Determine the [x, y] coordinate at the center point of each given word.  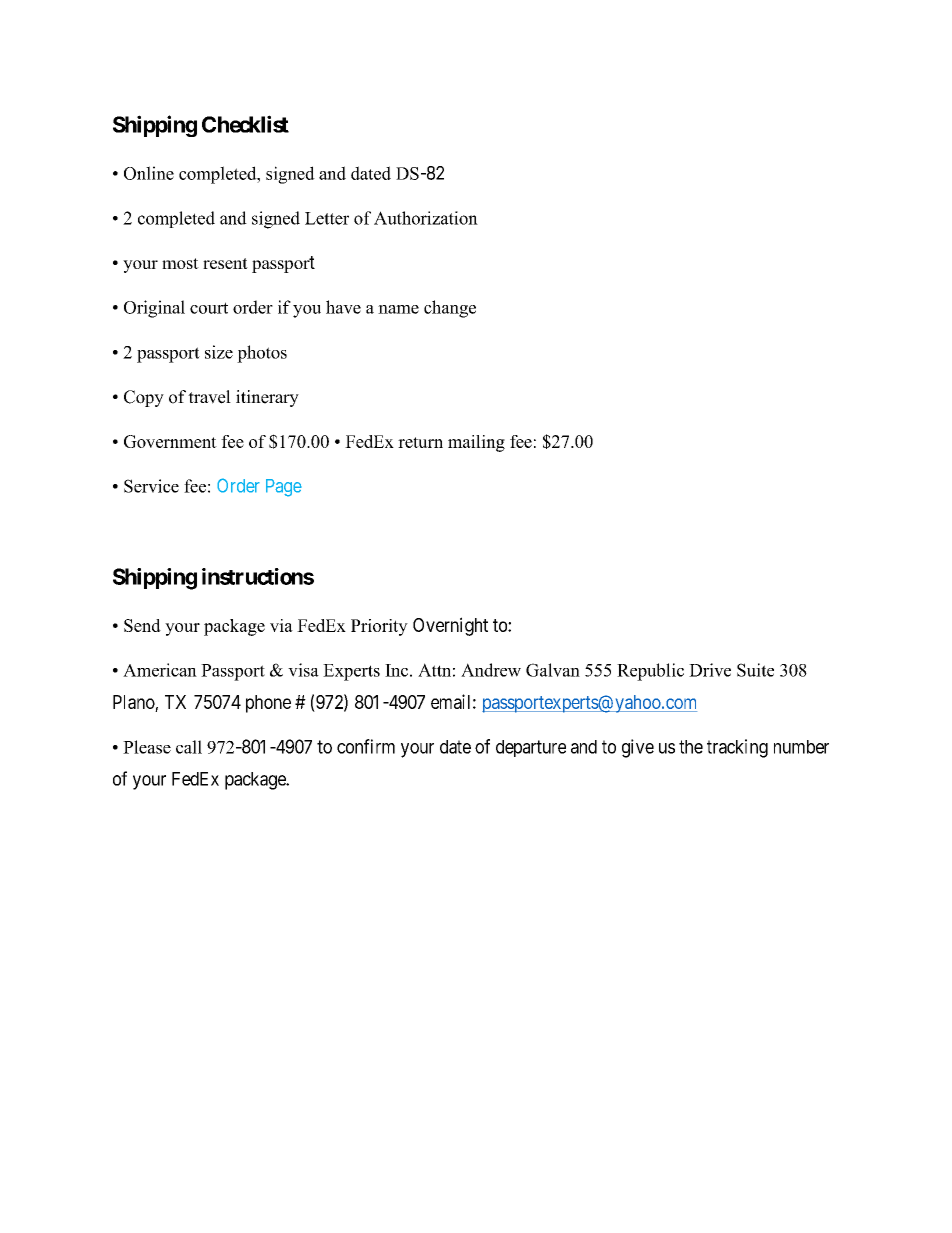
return [420, 442]
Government [170, 441]
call [189, 747]
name [398, 309]
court [209, 308]
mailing [476, 443]
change [450, 309]
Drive [710, 670]
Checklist [245, 124]
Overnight [450, 626]
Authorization [426, 218]
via [281, 625]
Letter [327, 218]
